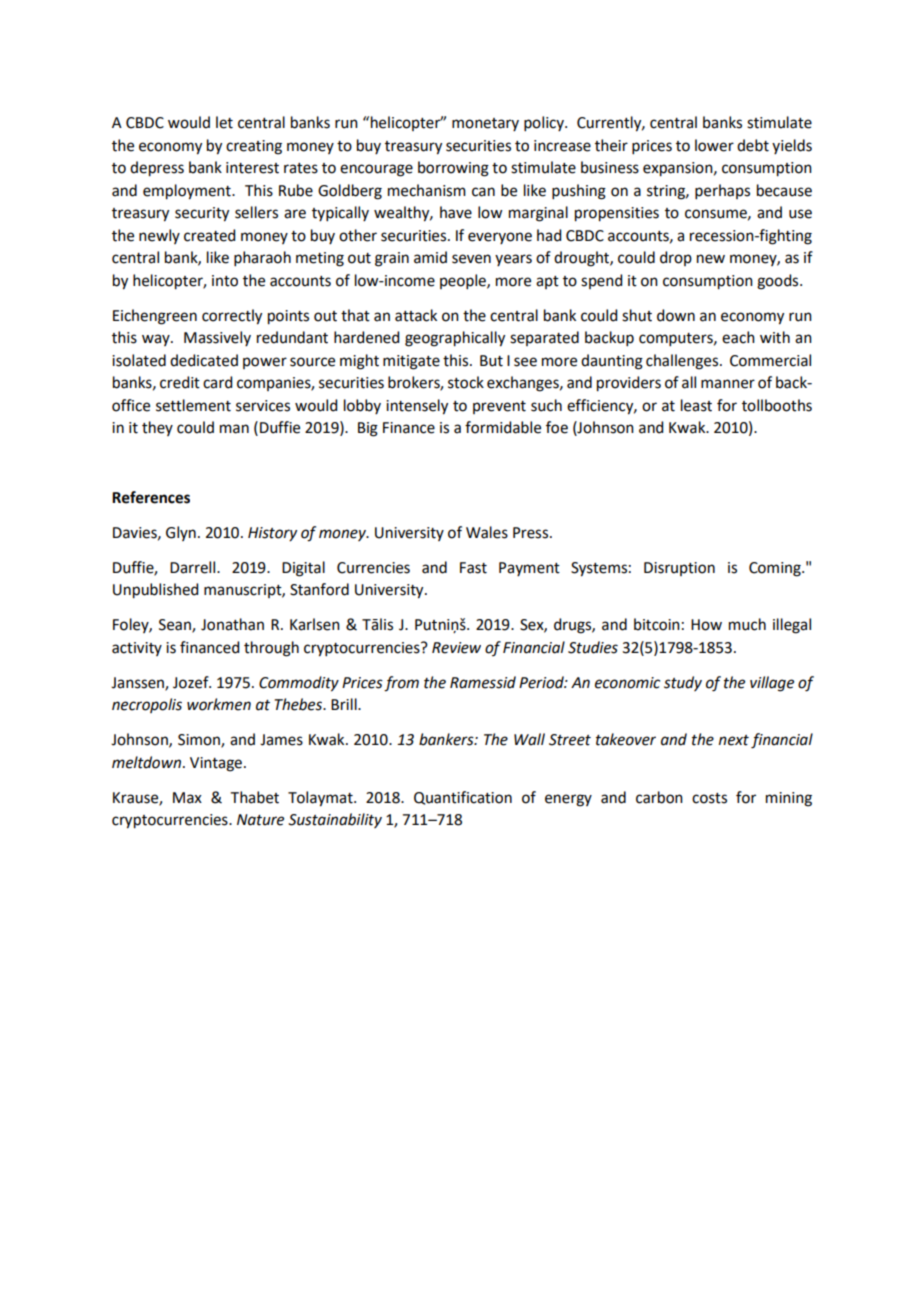 The width and height of the image is (924, 1308). I want to click on Quantification, so click(463, 798).
